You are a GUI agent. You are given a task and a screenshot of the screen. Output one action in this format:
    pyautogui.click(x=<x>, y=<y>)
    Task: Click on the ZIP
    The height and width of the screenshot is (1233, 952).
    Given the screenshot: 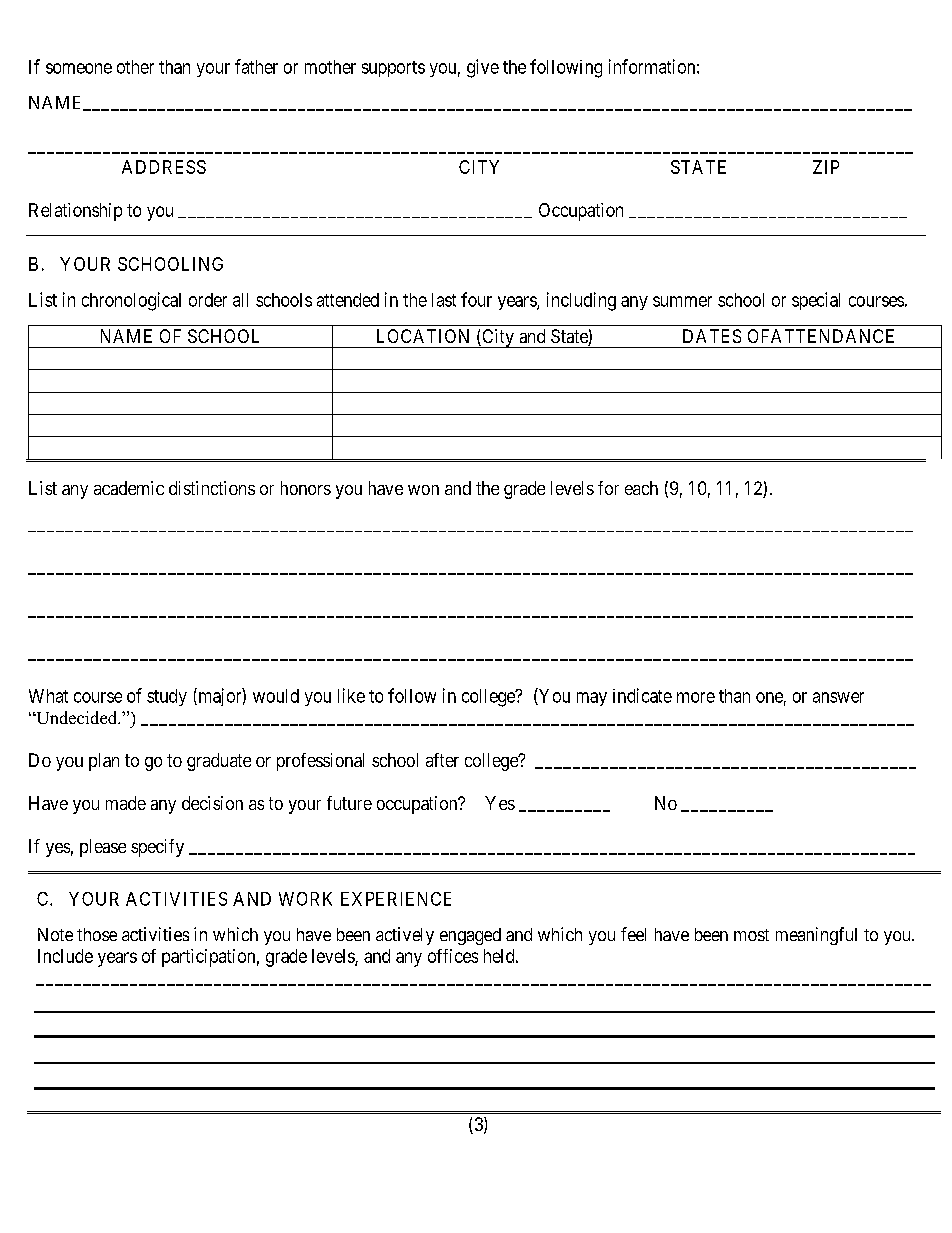 What is the action you would take?
    pyautogui.click(x=826, y=167)
